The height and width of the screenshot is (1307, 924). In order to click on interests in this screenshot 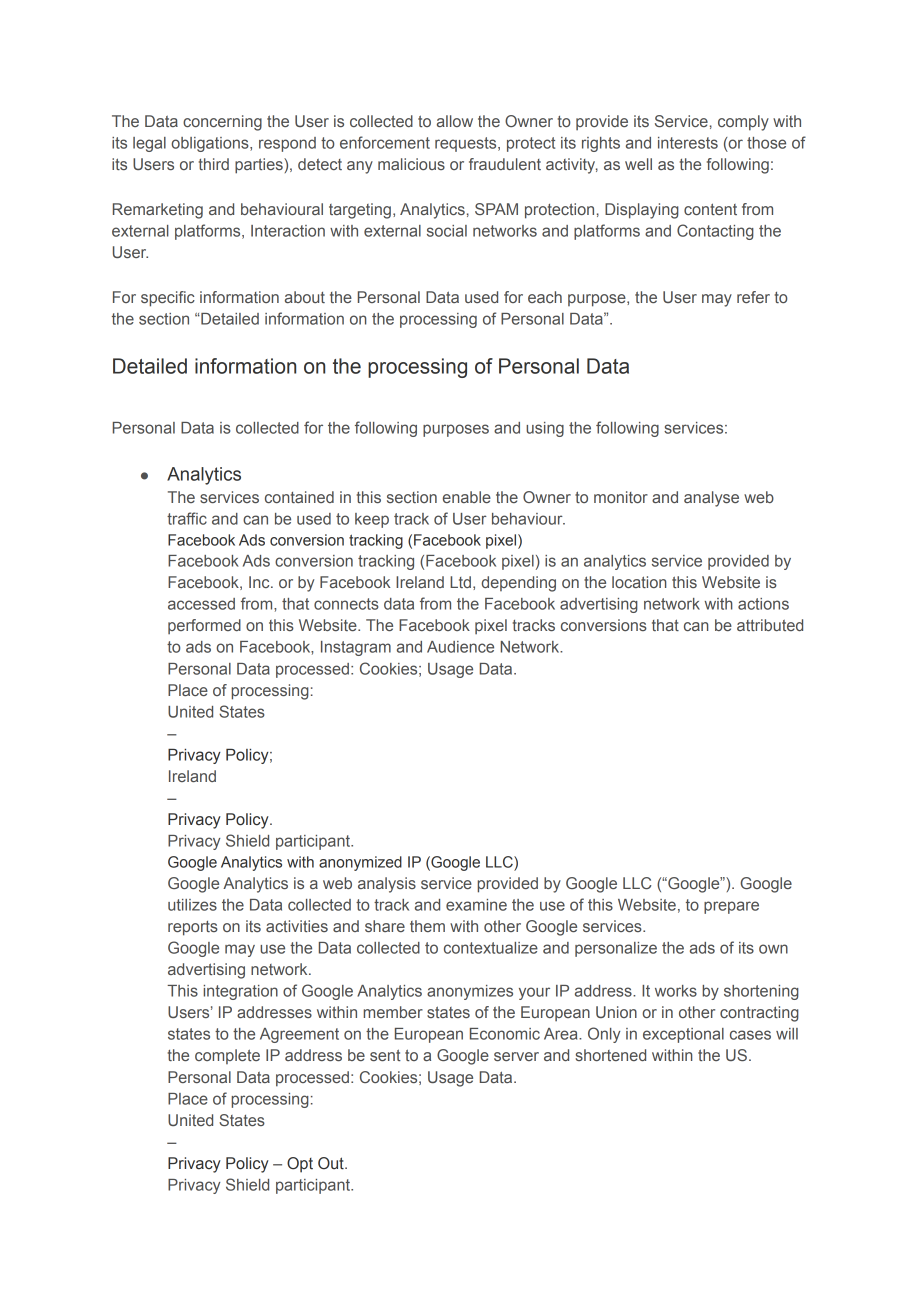, I will do `click(688, 143)`.
